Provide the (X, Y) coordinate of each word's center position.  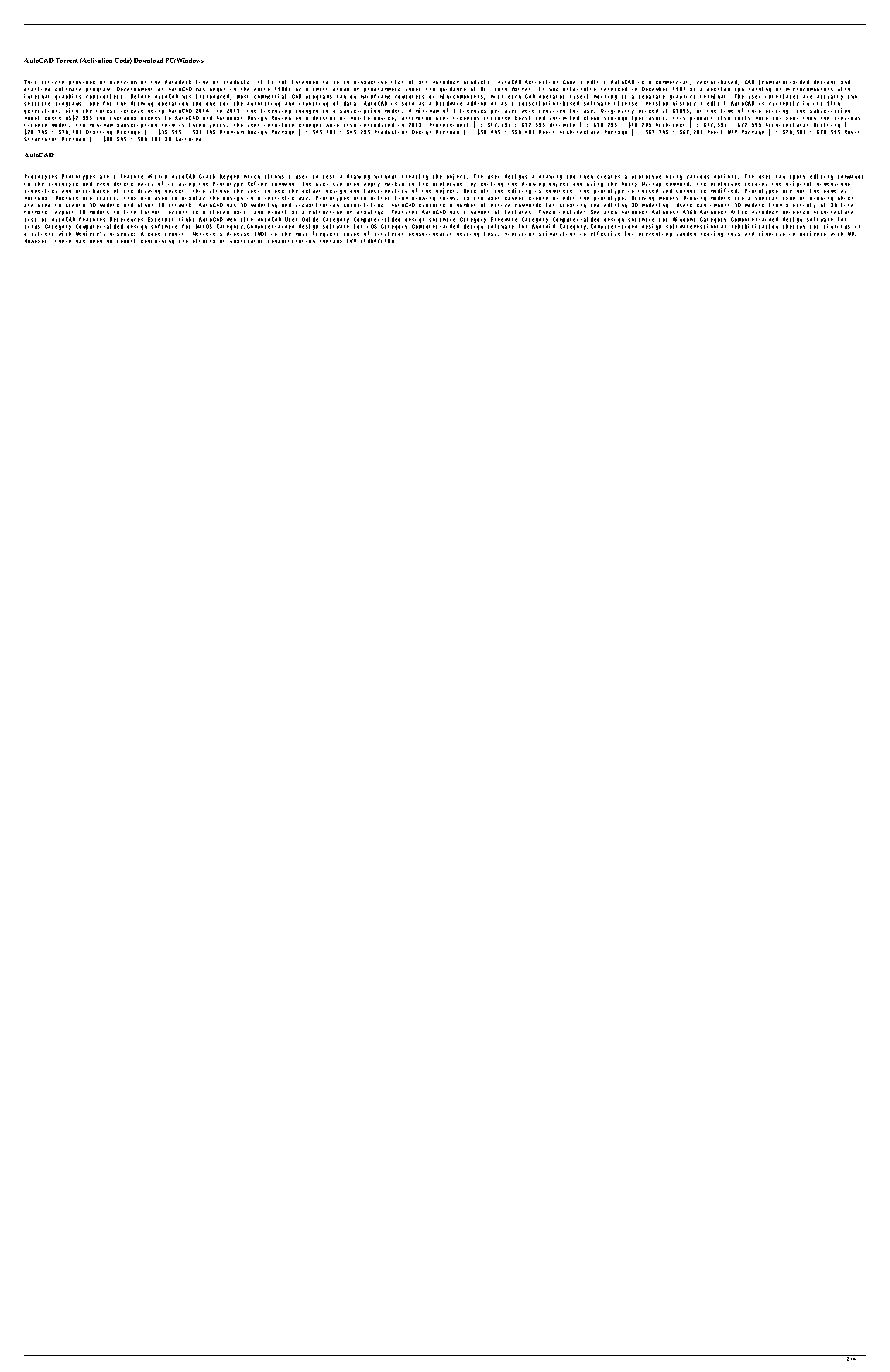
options (726, 176)
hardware (449, 103)
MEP (732, 132)
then (586, 177)
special (766, 198)
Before (140, 96)
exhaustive (370, 82)
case (154, 234)
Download (148, 60)
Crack (207, 176)
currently (784, 103)
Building (188, 139)
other (145, 205)
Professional (449, 125)
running (760, 89)
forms (449, 198)
